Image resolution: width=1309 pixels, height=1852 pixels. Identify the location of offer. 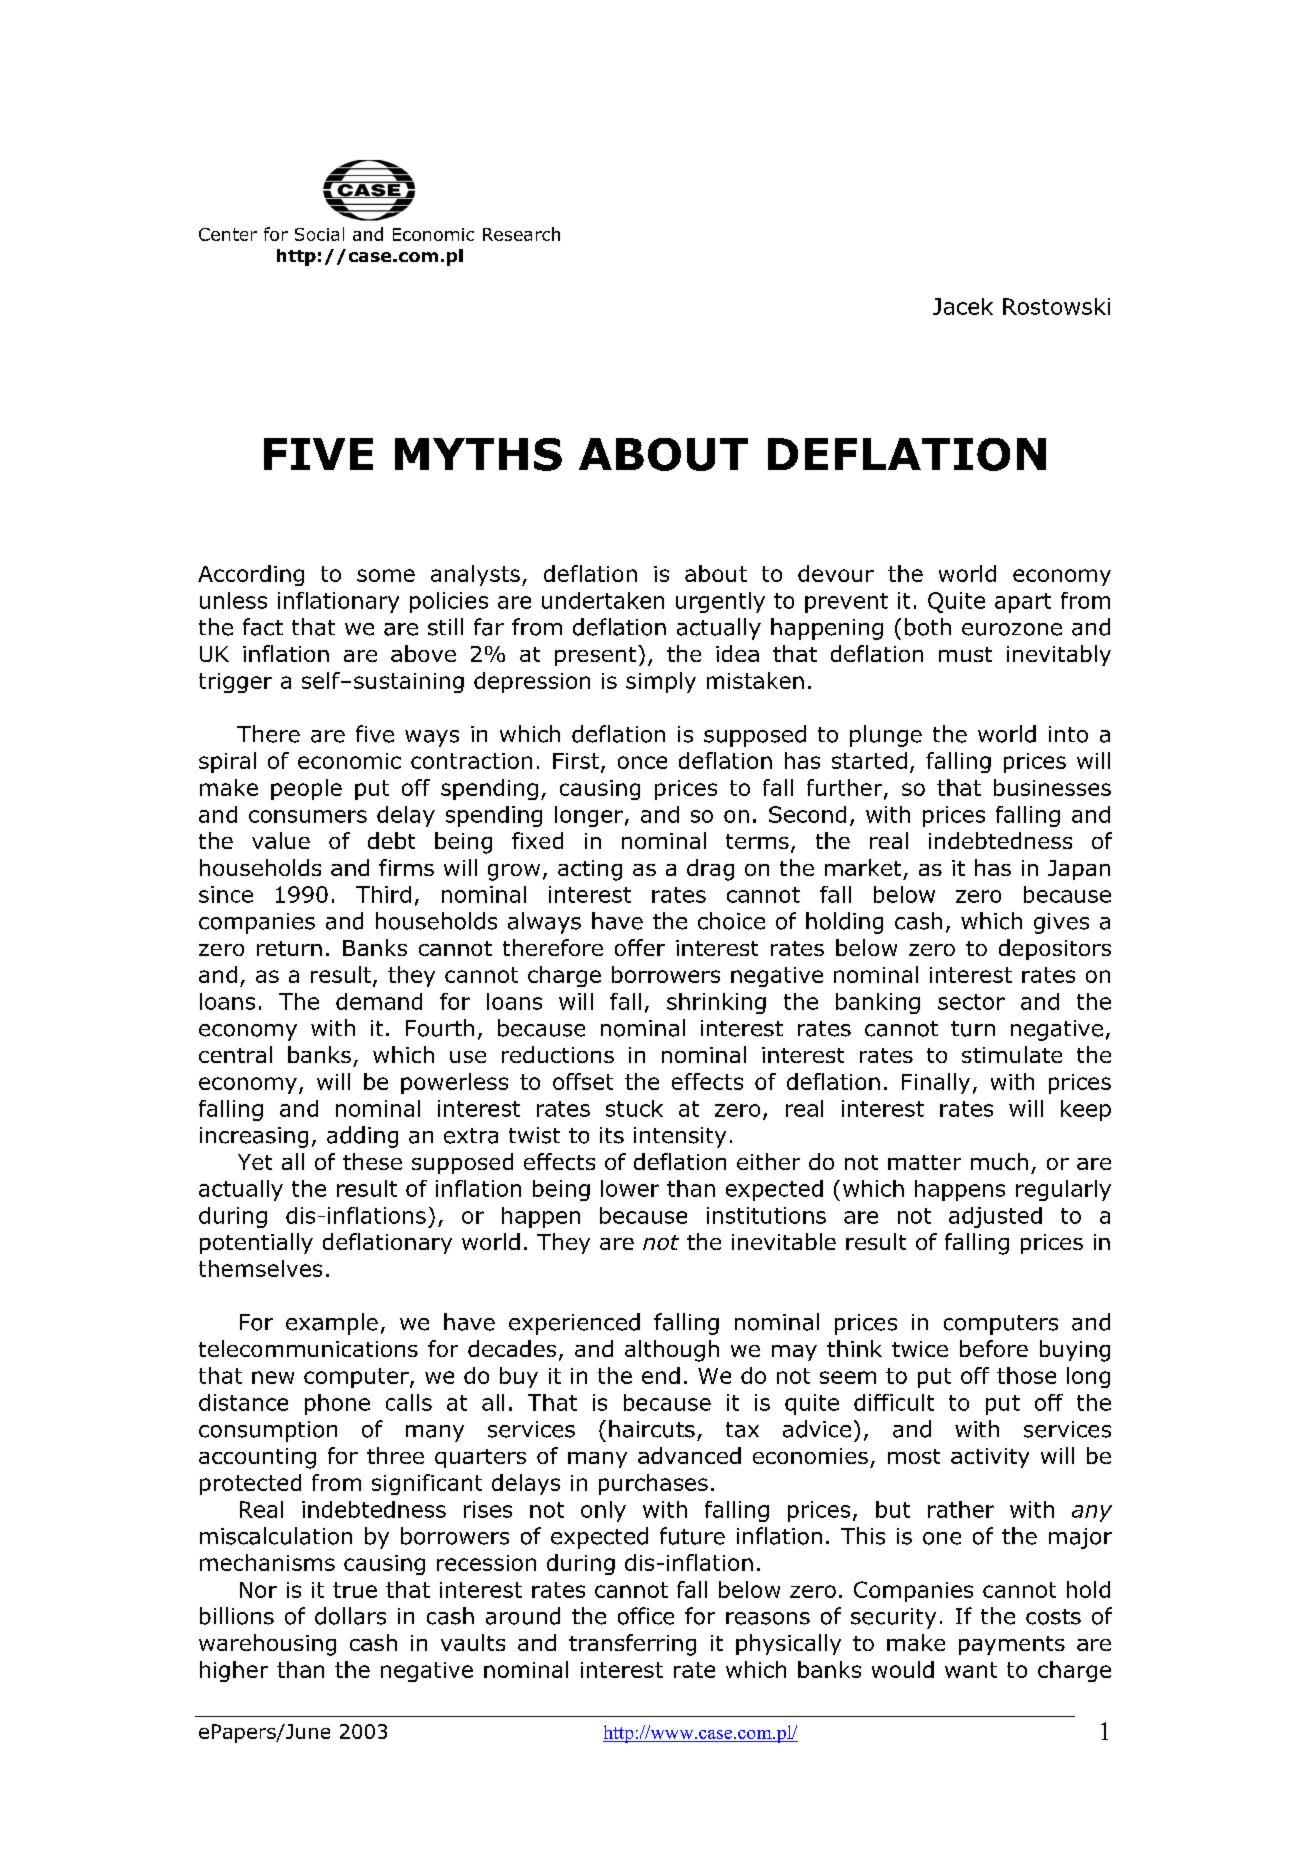
(640, 947).
